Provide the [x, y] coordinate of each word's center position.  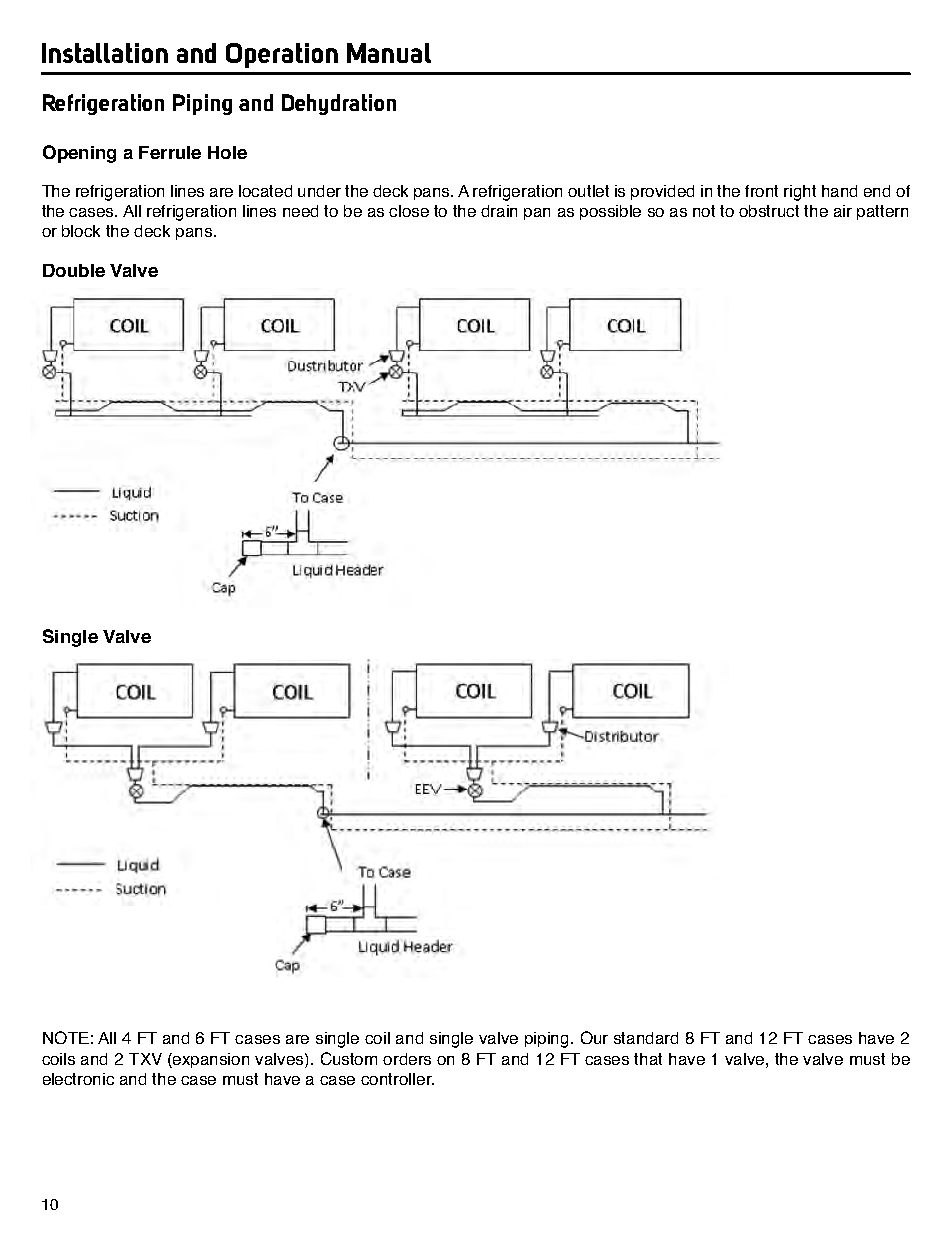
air [843, 211]
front [761, 191]
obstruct [769, 211]
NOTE [66, 1037]
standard [646, 1038]
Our [594, 1037]
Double [74, 270]
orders [407, 1059]
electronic [78, 1079]
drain [499, 211]
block [81, 231]
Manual [389, 53]
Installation [105, 53]
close [409, 211]
